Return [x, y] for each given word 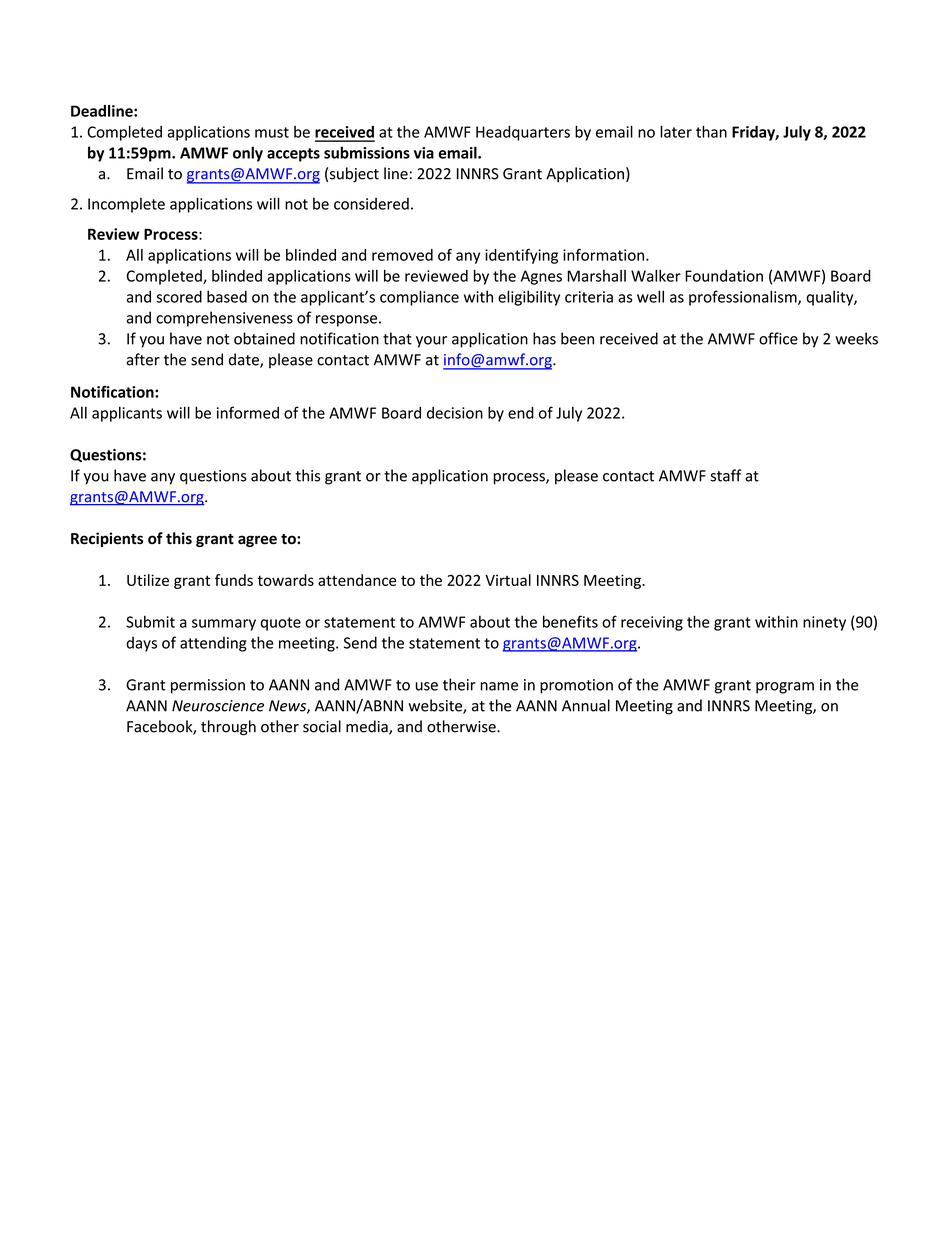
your [431, 342]
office [778, 338]
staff [726, 475]
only [248, 154]
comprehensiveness [224, 319]
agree [257, 541]
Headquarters [523, 133]
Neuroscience [218, 706]
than [711, 131]
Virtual [508, 580]
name [499, 686]
